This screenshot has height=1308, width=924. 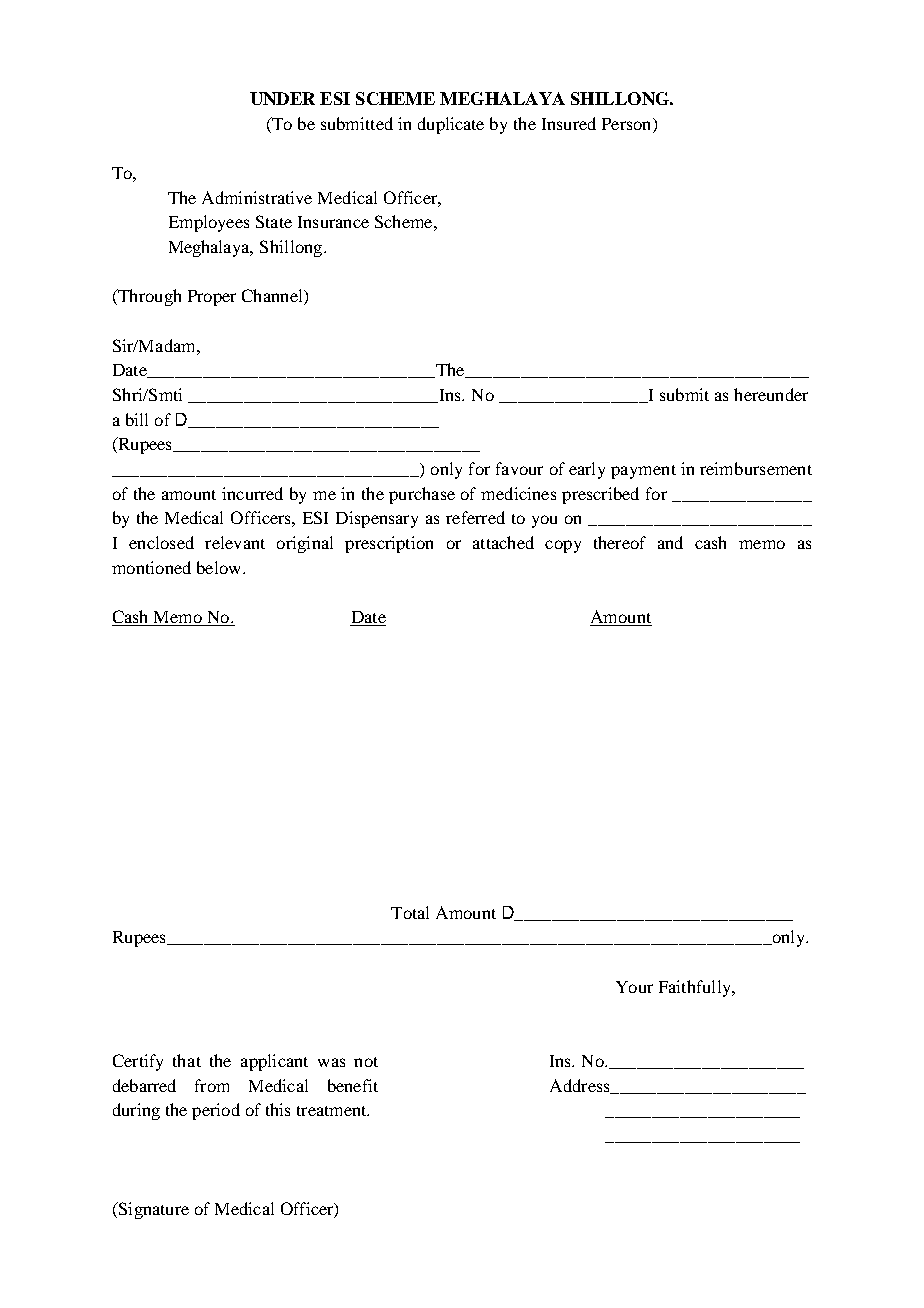 I want to click on Signature, so click(x=152, y=1210).
